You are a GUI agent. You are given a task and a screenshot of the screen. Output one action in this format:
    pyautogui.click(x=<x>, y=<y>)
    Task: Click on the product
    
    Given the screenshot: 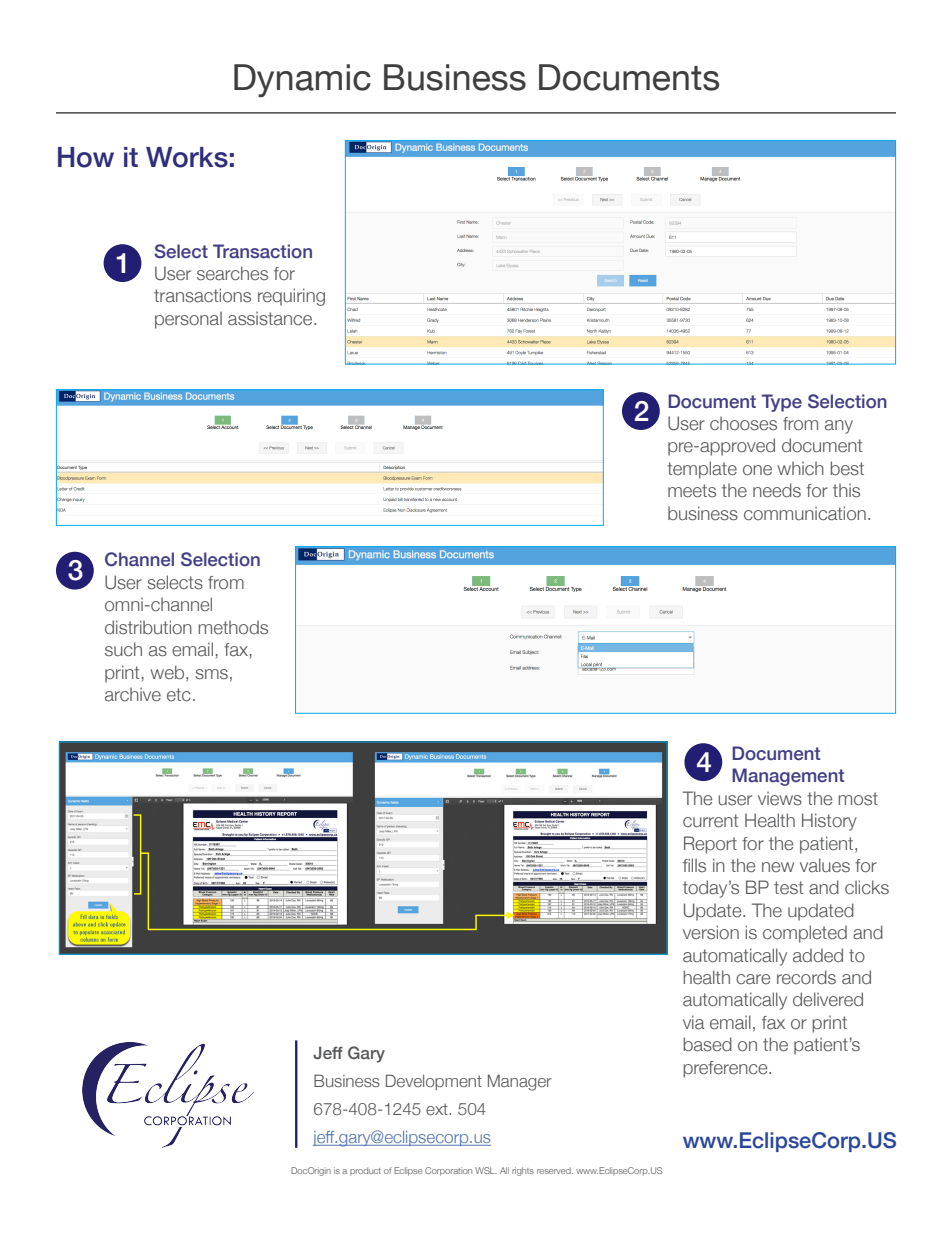 What is the action you would take?
    pyautogui.click(x=365, y=1171)
